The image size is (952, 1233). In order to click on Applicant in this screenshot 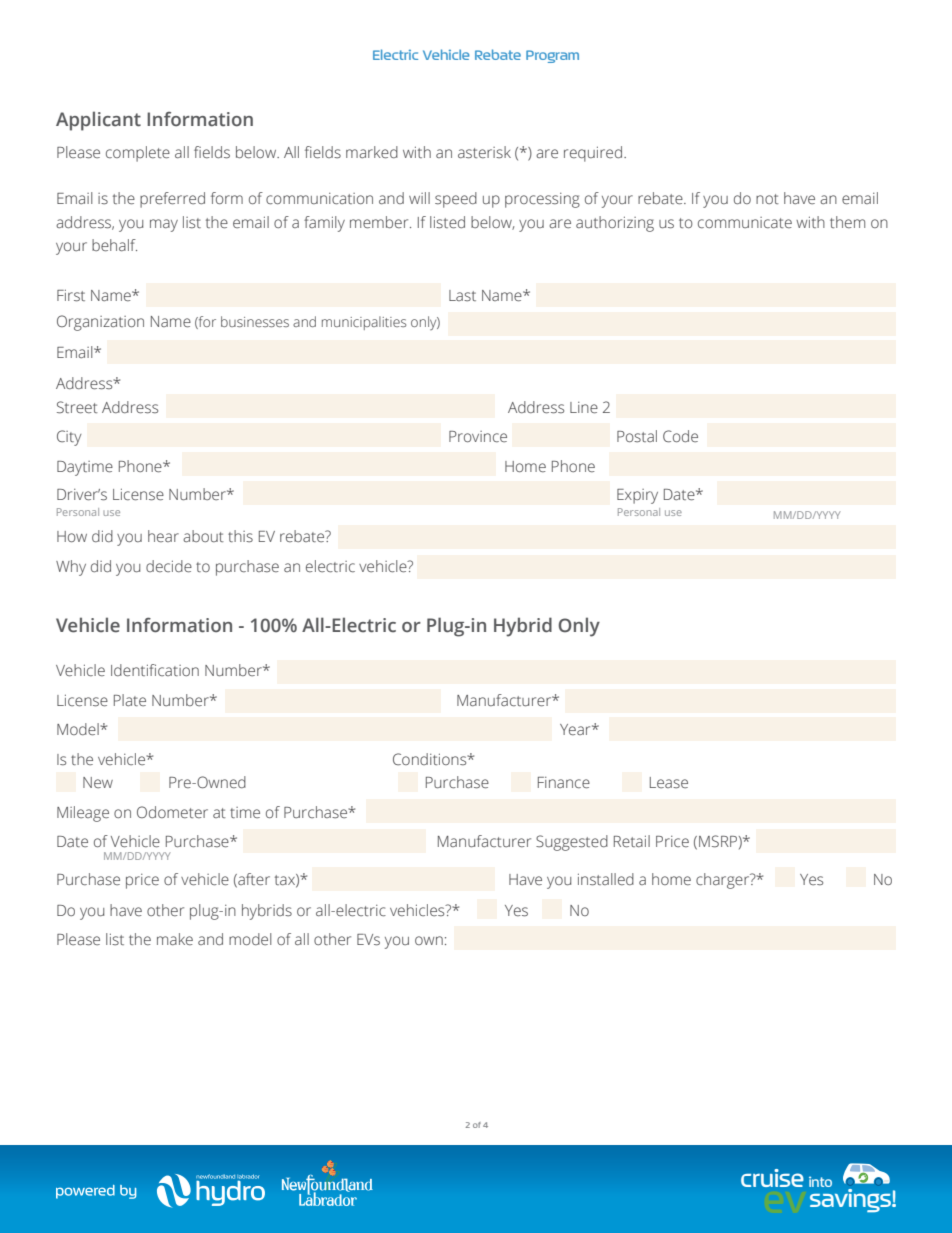, I will do `click(98, 121)`.
